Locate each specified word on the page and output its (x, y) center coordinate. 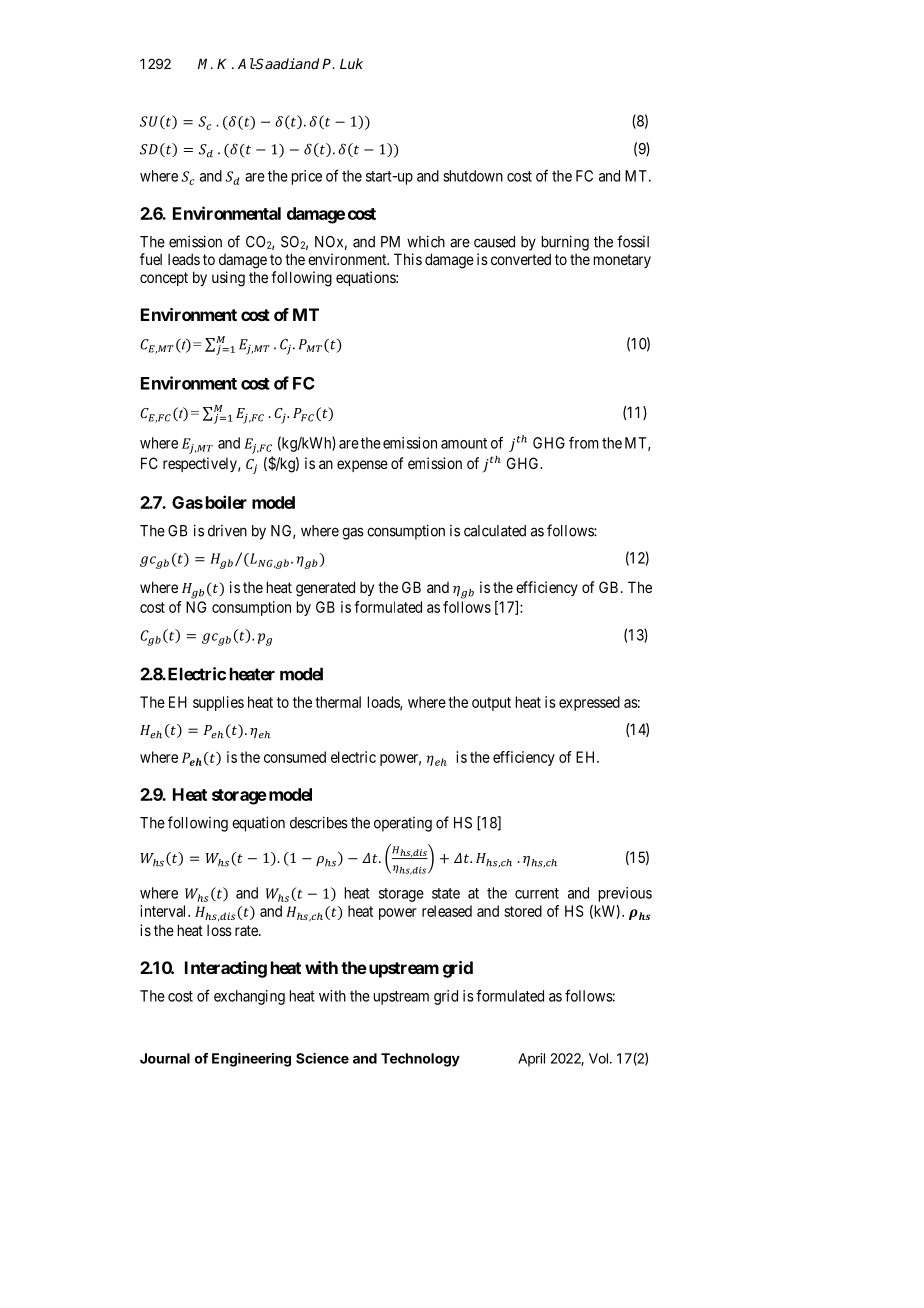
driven (227, 531)
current (537, 893)
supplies (218, 703)
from (584, 442)
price (307, 177)
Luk (351, 63)
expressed (589, 703)
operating (403, 824)
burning (565, 243)
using (228, 279)
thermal (338, 702)
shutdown (473, 176)
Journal (165, 1058)
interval (164, 911)
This (408, 259)
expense (362, 466)
